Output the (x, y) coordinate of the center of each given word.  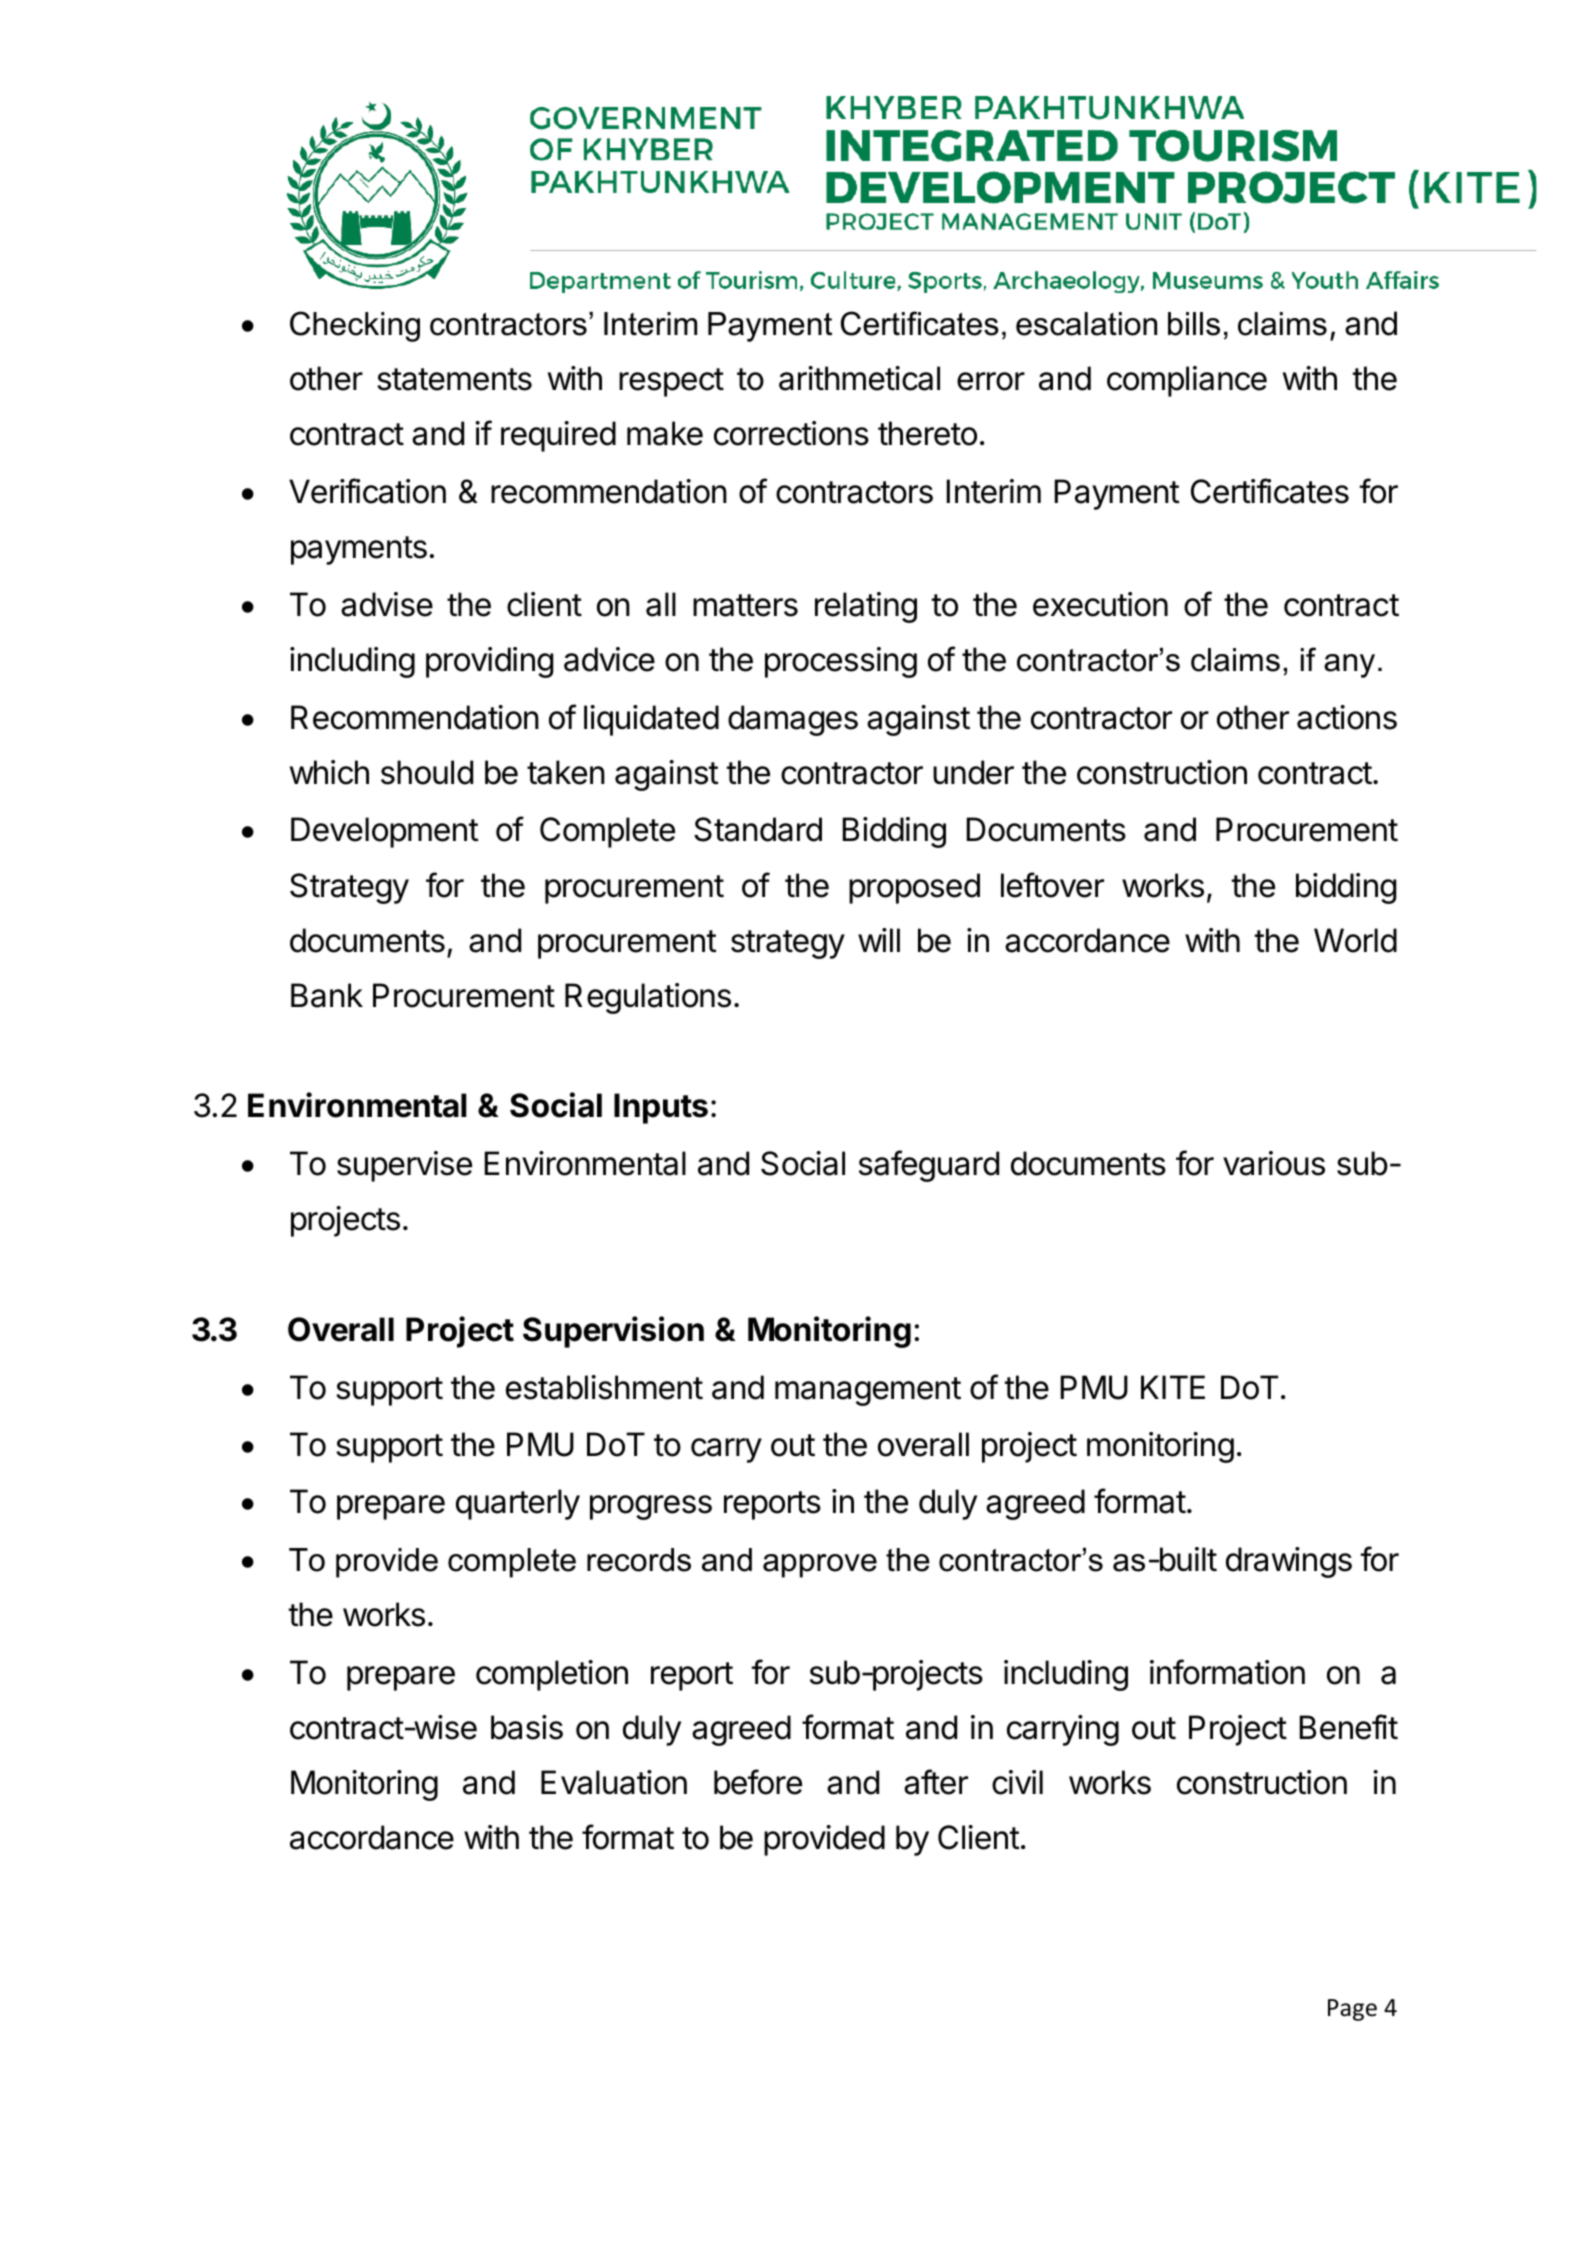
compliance (1187, 381)
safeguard (929, 1166)
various (1274, 1163)
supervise (404, 1166)
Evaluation (614, 1782)
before (758, 1782)
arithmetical (859, 378)
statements (454, 379)
